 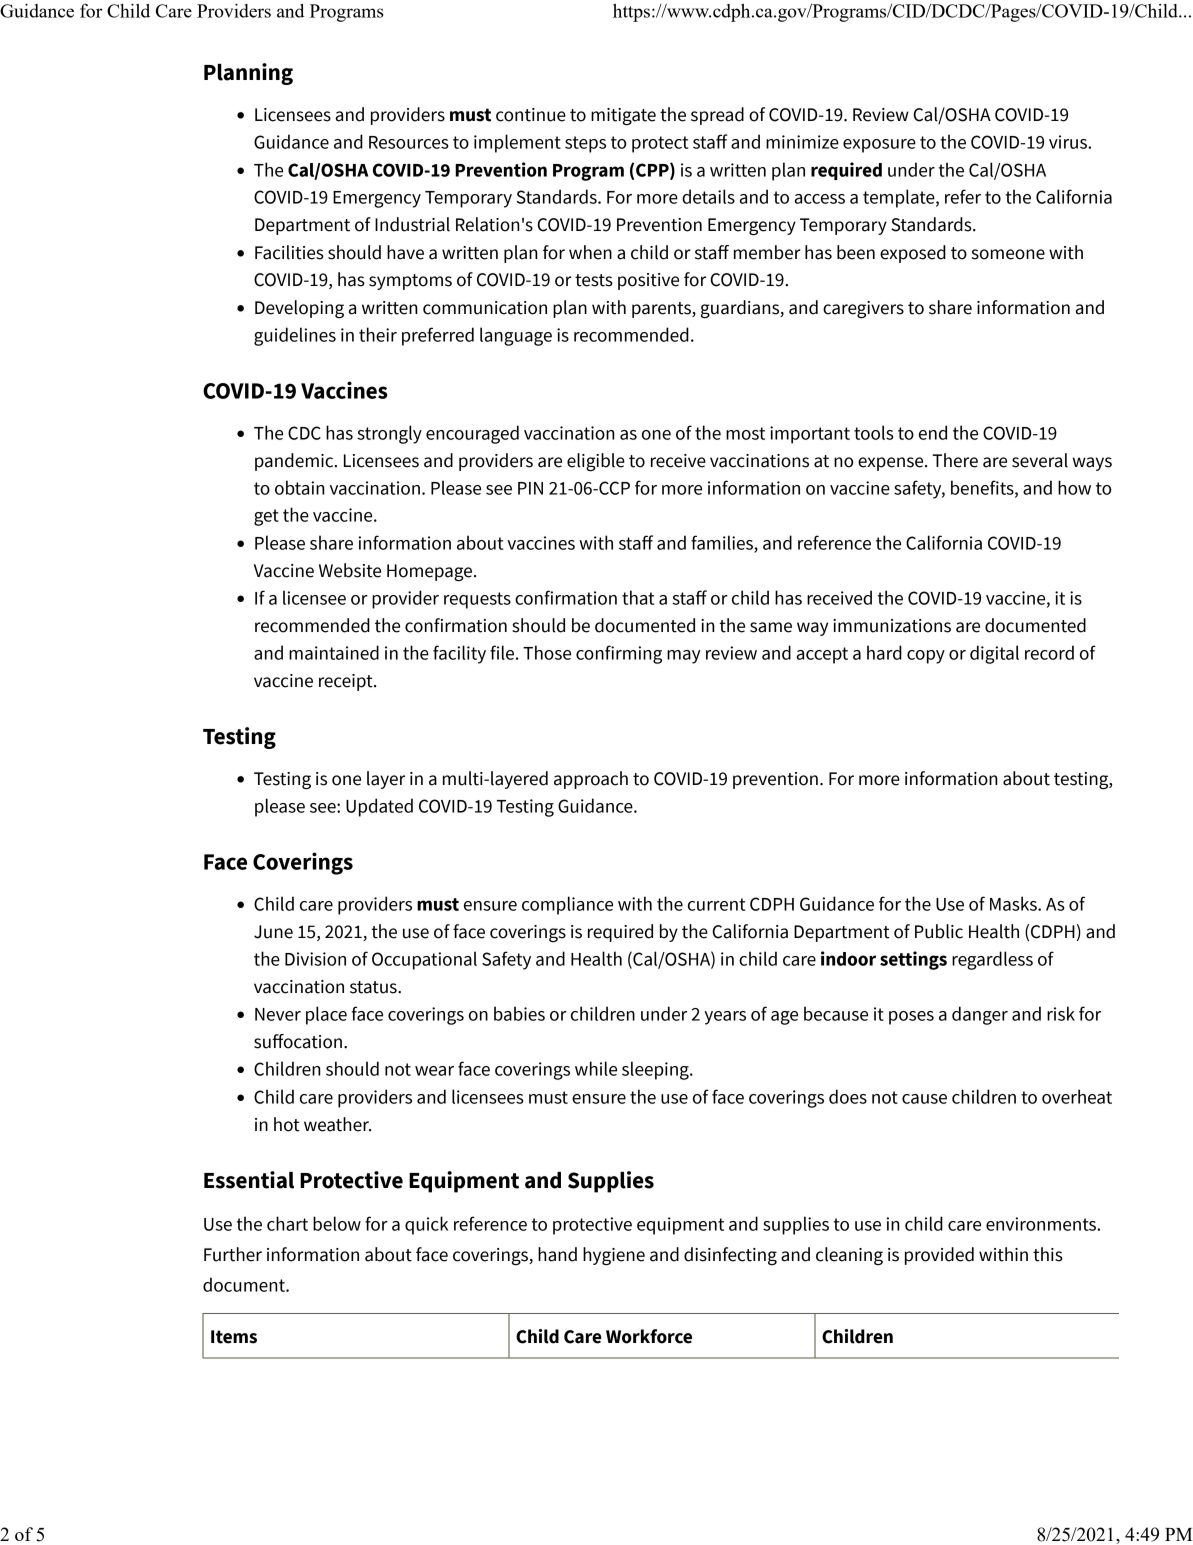 I want to click on current, so click(x=716, y=904).
